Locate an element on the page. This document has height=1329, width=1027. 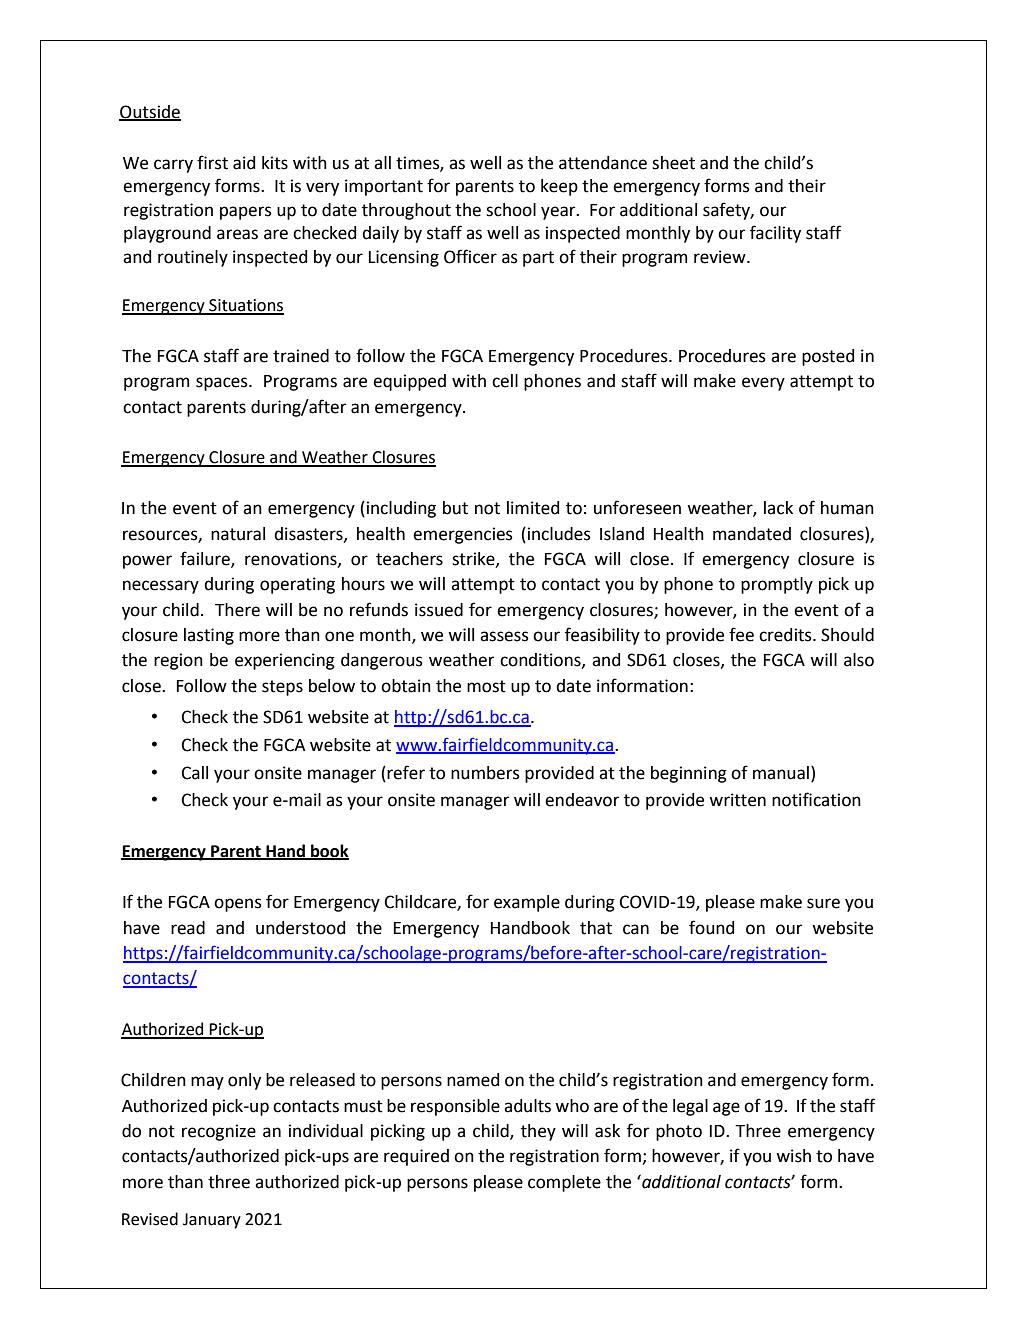
aid is located at coordinates (244, 163).
